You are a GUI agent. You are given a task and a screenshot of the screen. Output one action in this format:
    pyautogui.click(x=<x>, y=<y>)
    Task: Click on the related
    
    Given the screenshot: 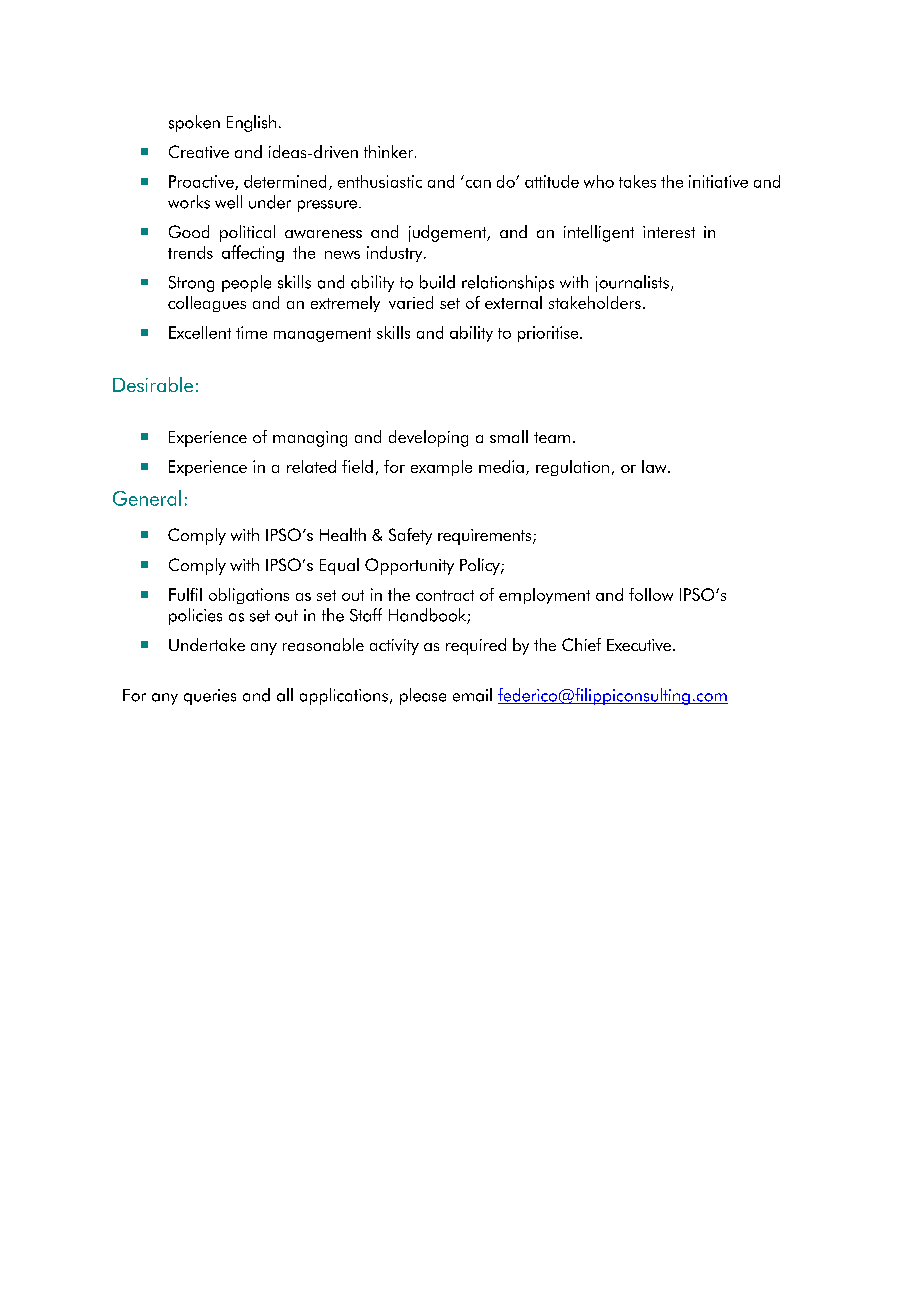 What is the action you would take?
    pyautogui.click(x=311, y=466)
